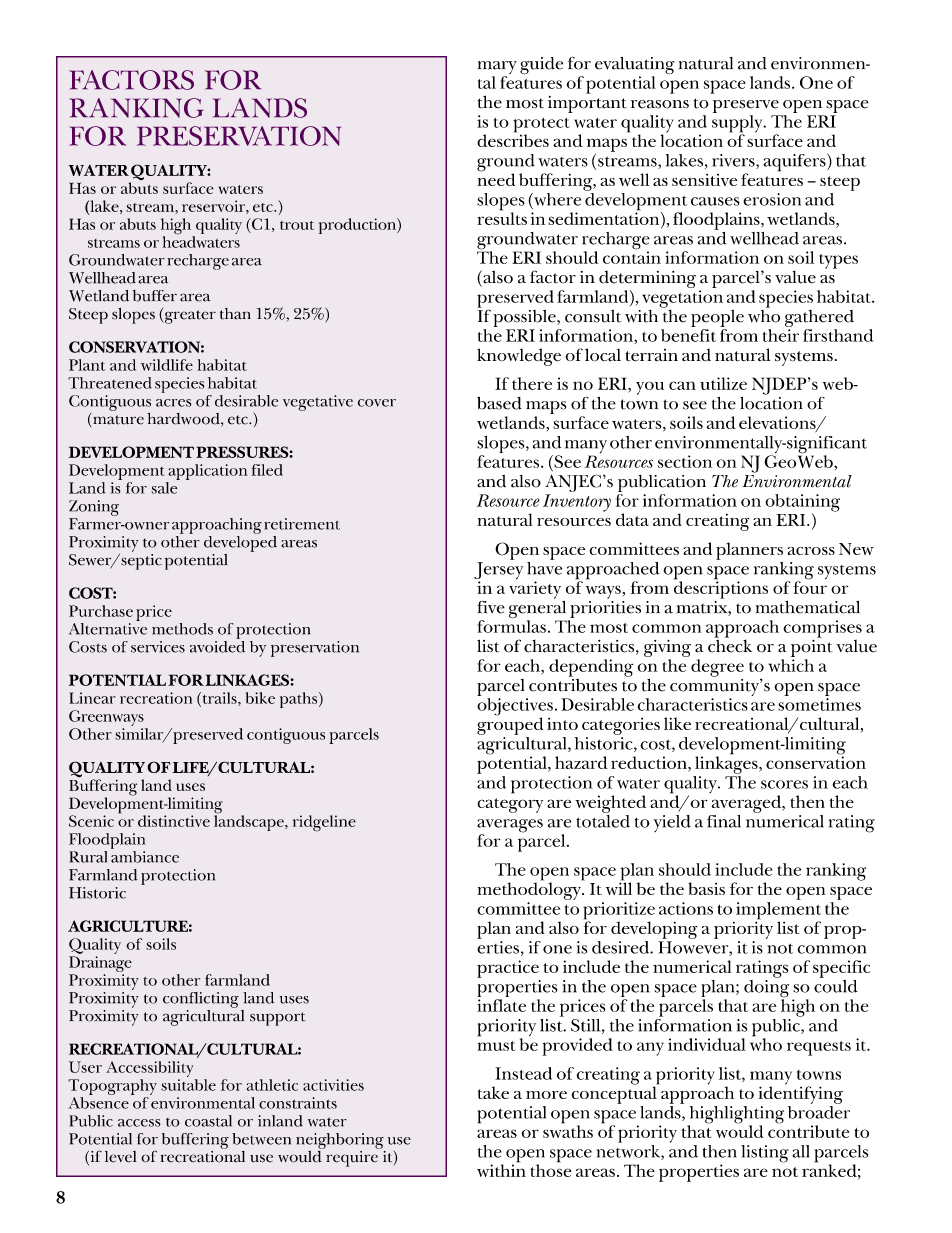 Image resolution: width=952 pixels, height=1233 pixels. I want to click on distinctive, so click(174, 821).
